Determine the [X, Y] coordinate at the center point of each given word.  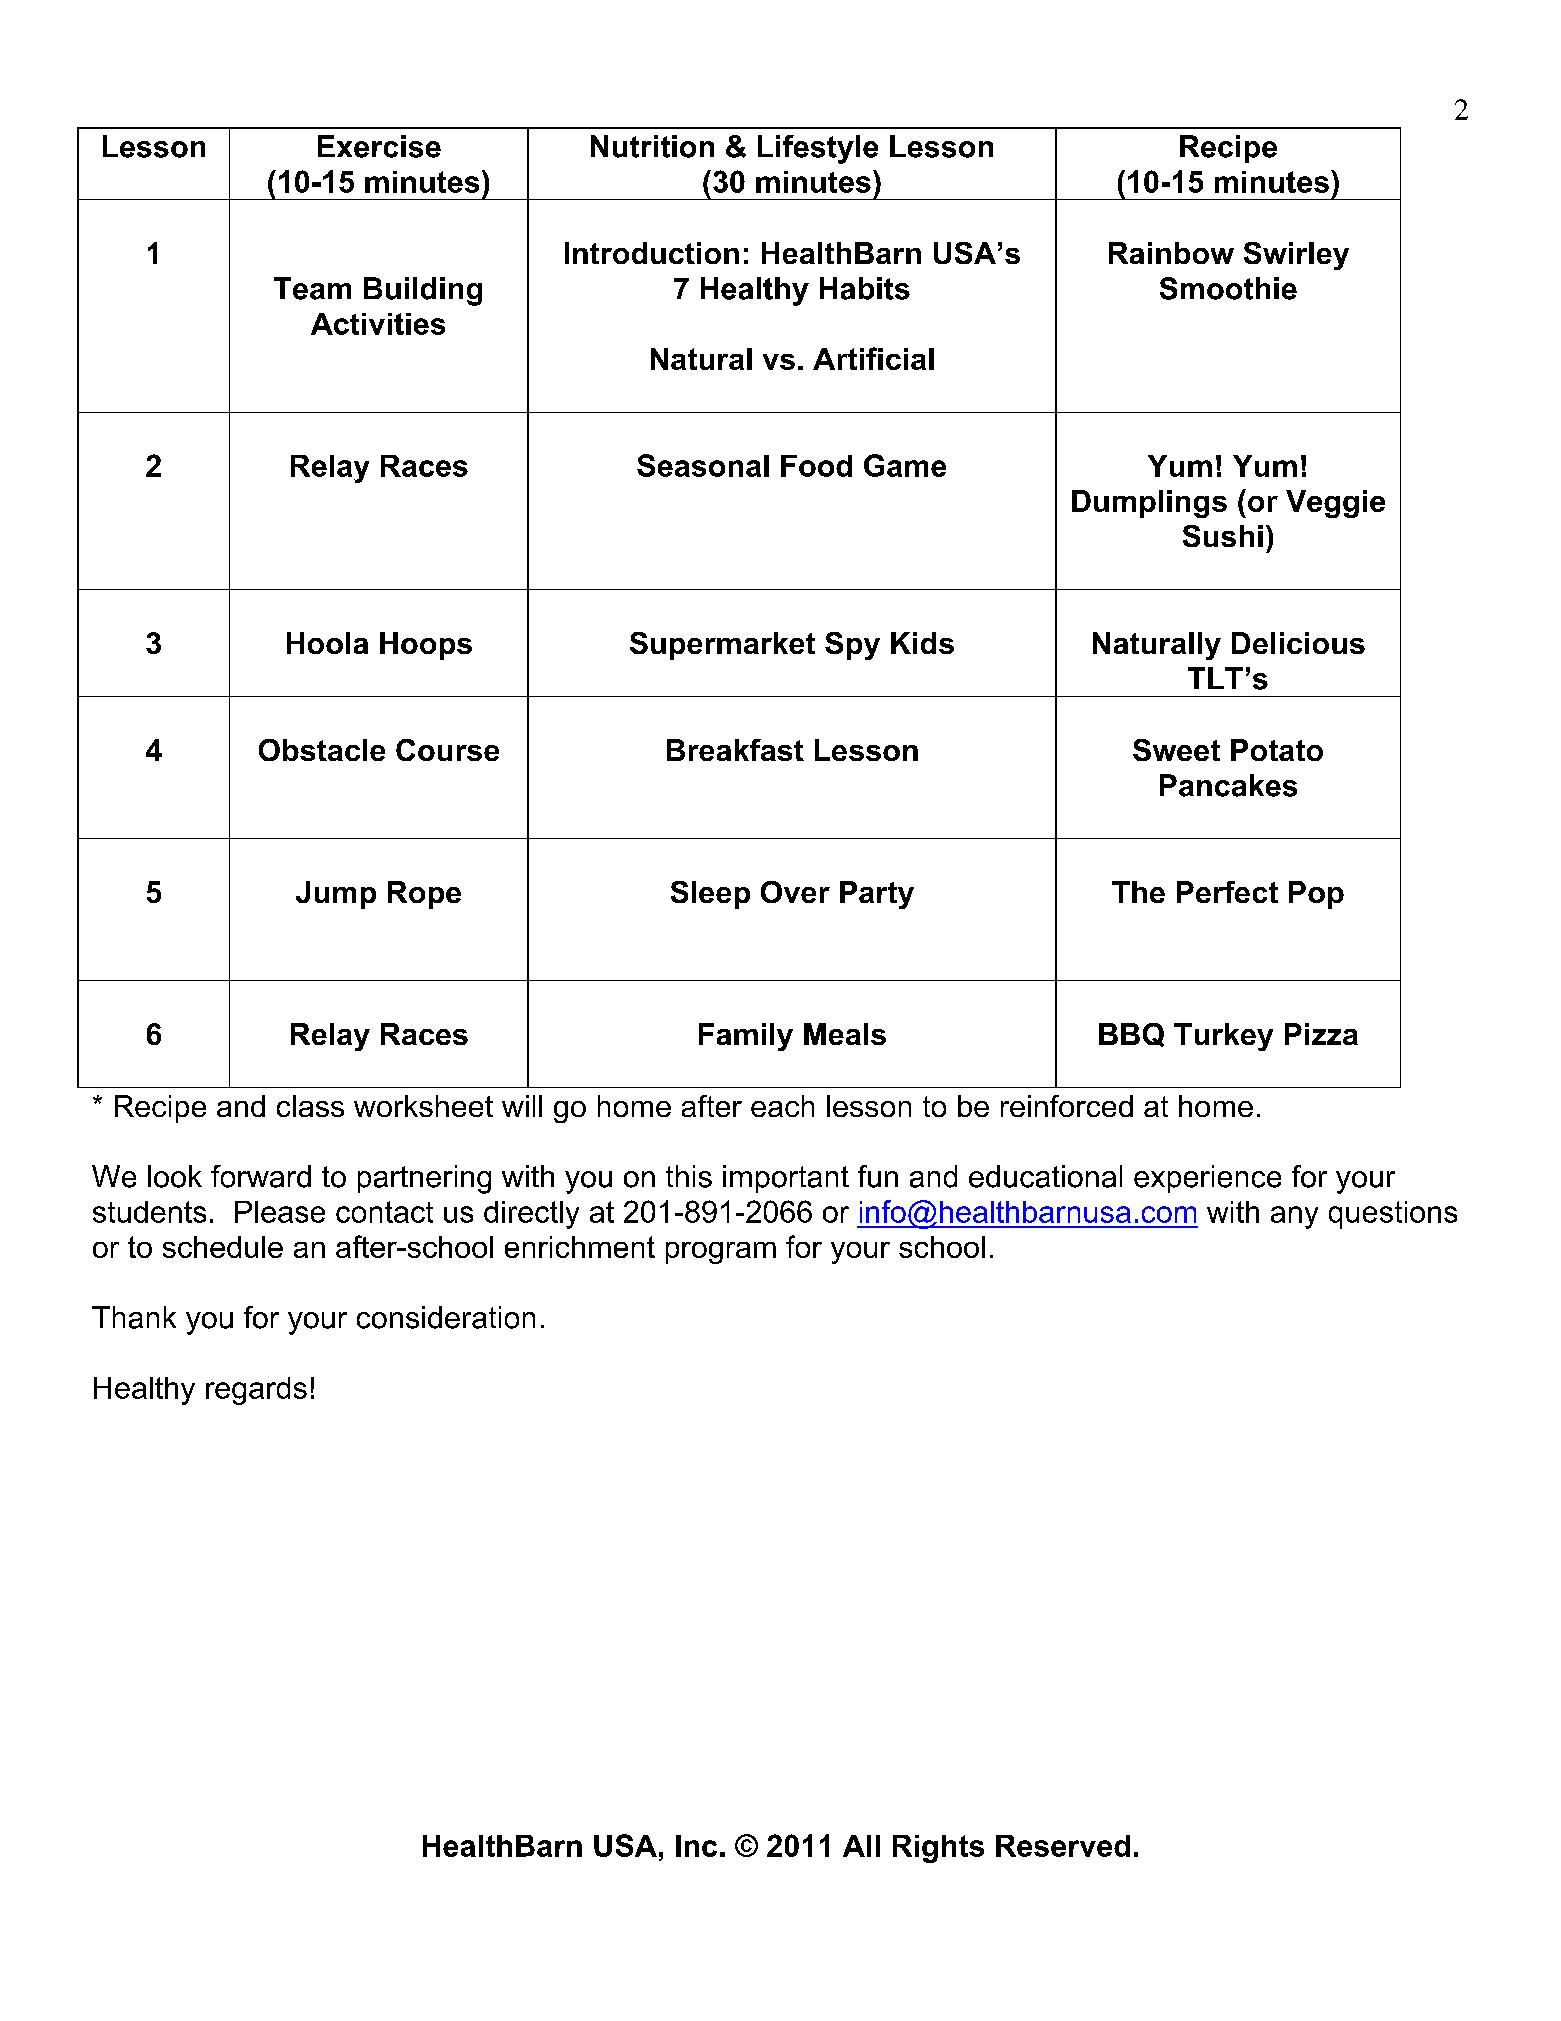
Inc [696, 1846]
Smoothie [1228, 288]
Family [746, 1037]
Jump [336, 895]
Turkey [1223, 1037]
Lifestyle [818, 149]
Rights [938, 1849]
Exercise [379, 146]
